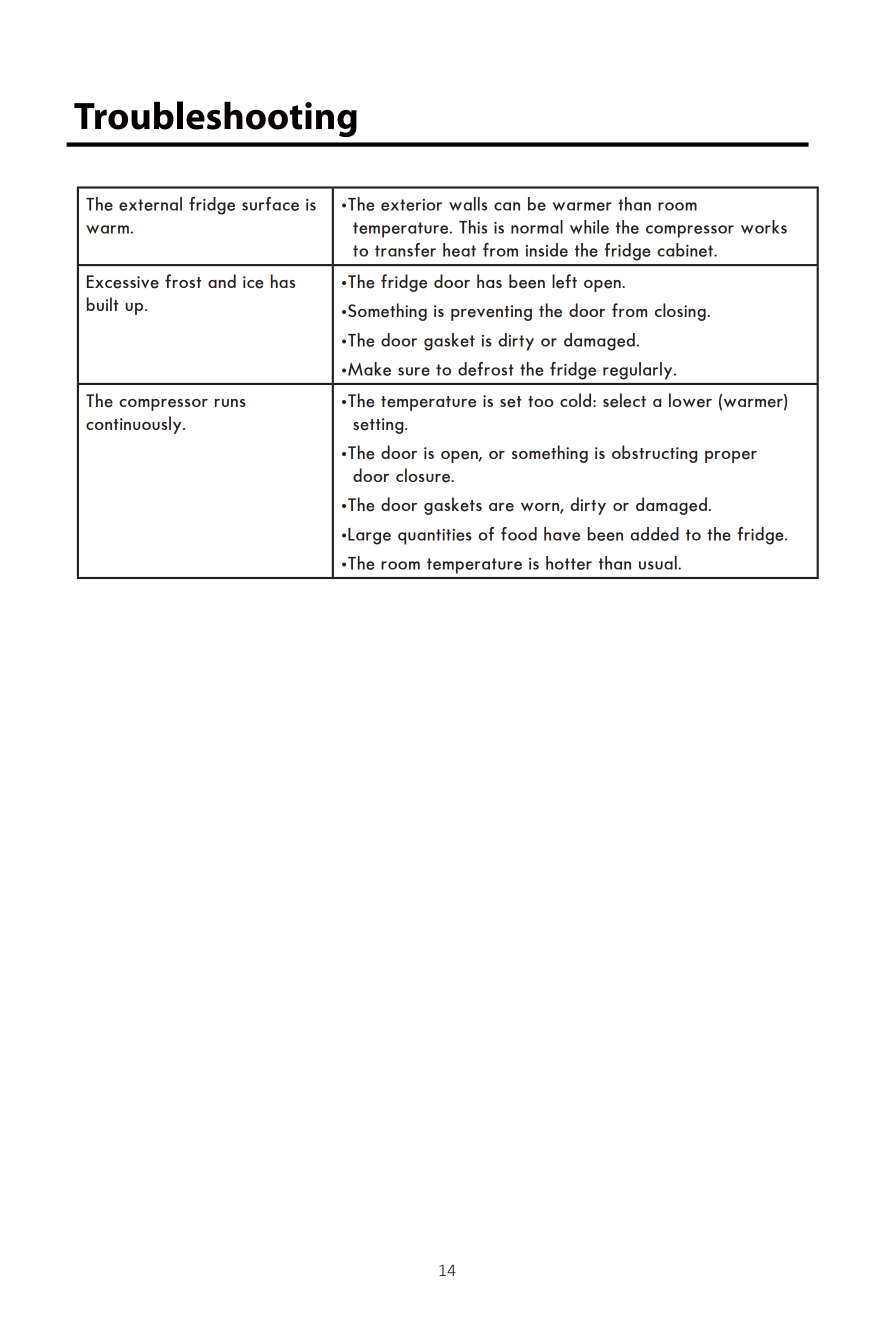 This screenshot has height=1343, width=896. Describe the element at coordinates (468, 204) in the screenshot. I see `walls` at that location.
